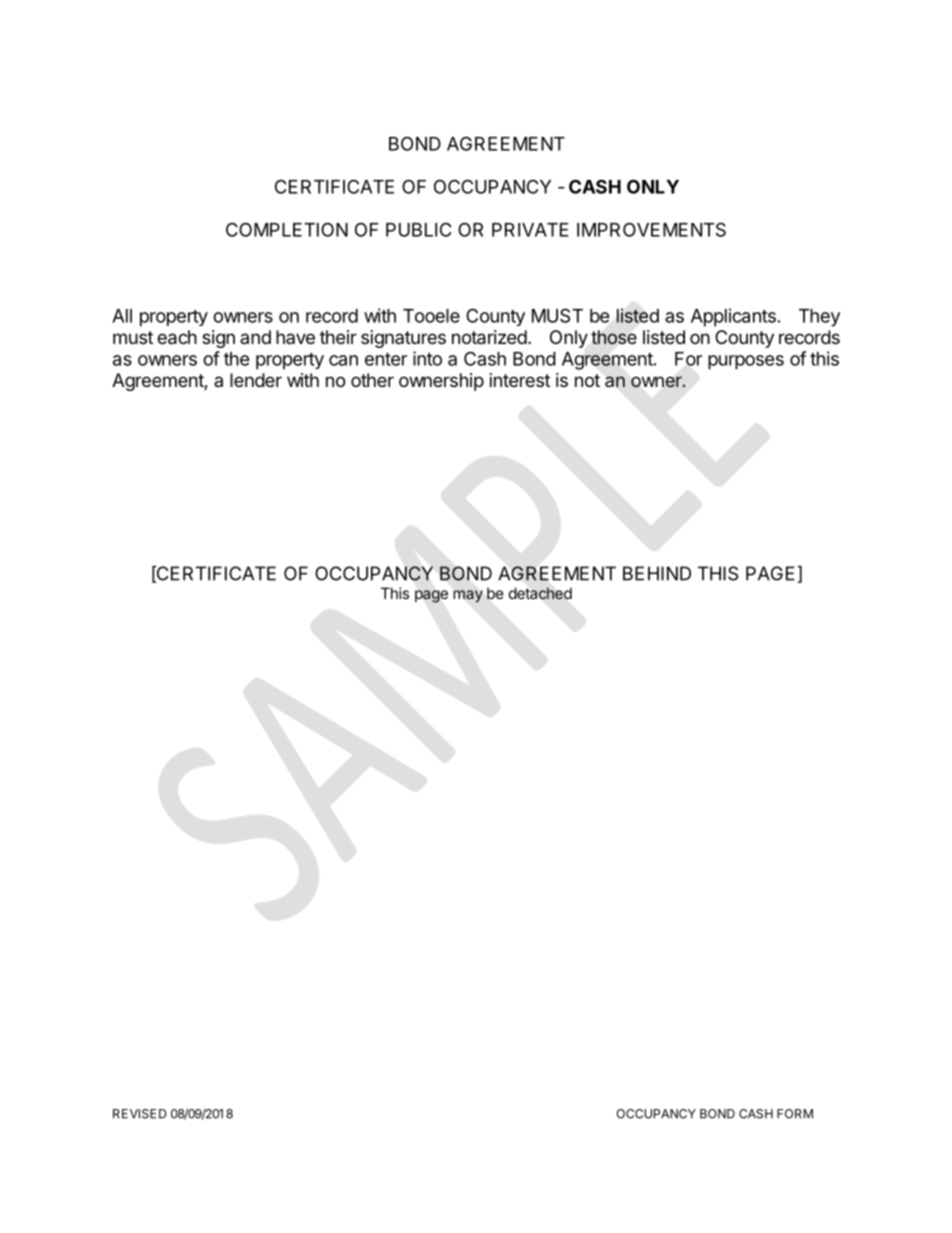  Describe the element at coordinates (287, 229) in the document. I see `COMPLETION` at that location.
